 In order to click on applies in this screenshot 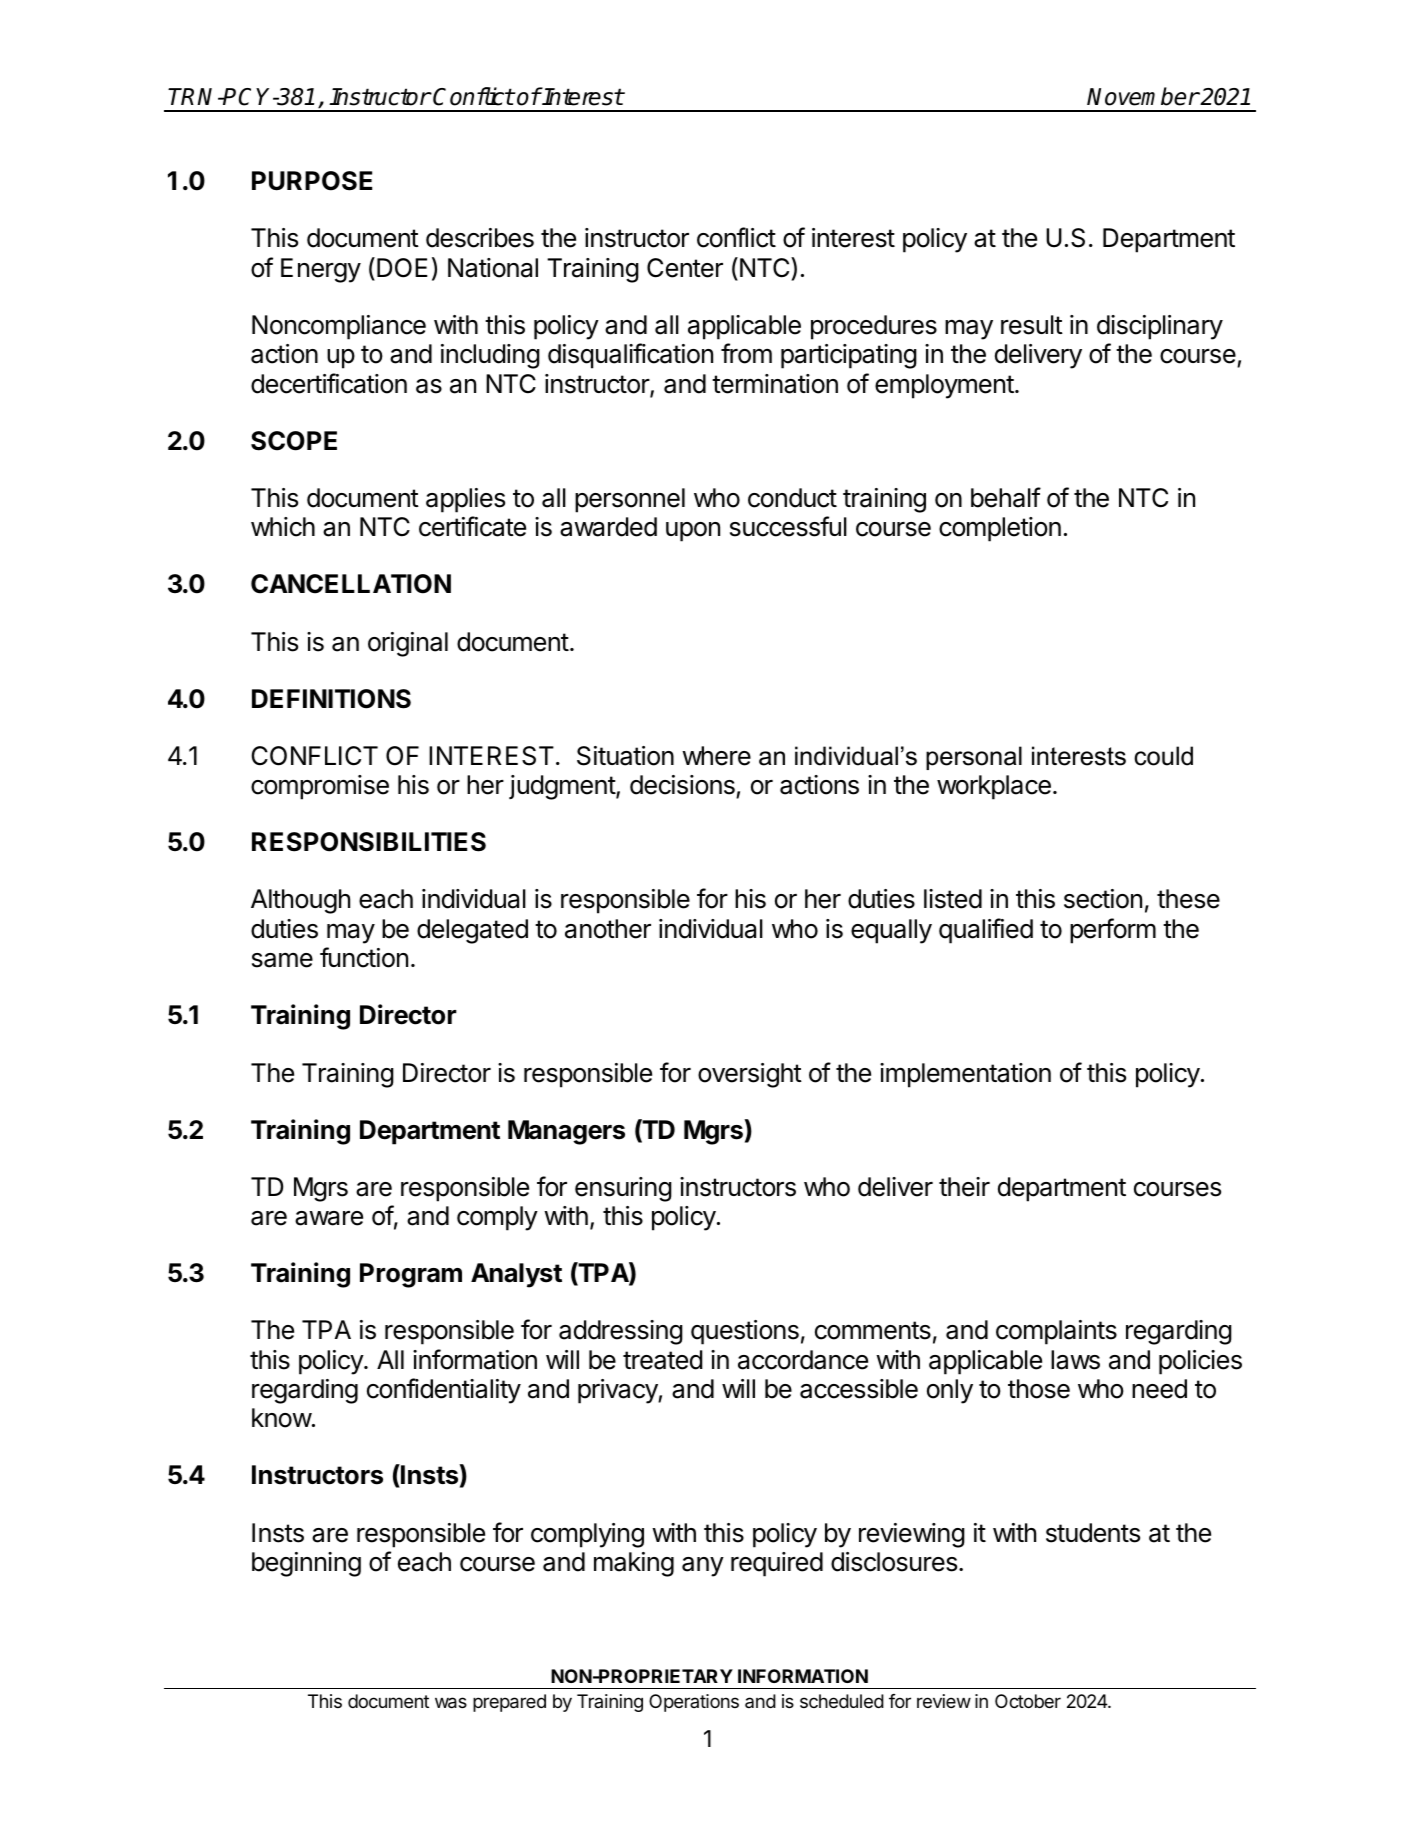, I will do `click(465, 500)`.
